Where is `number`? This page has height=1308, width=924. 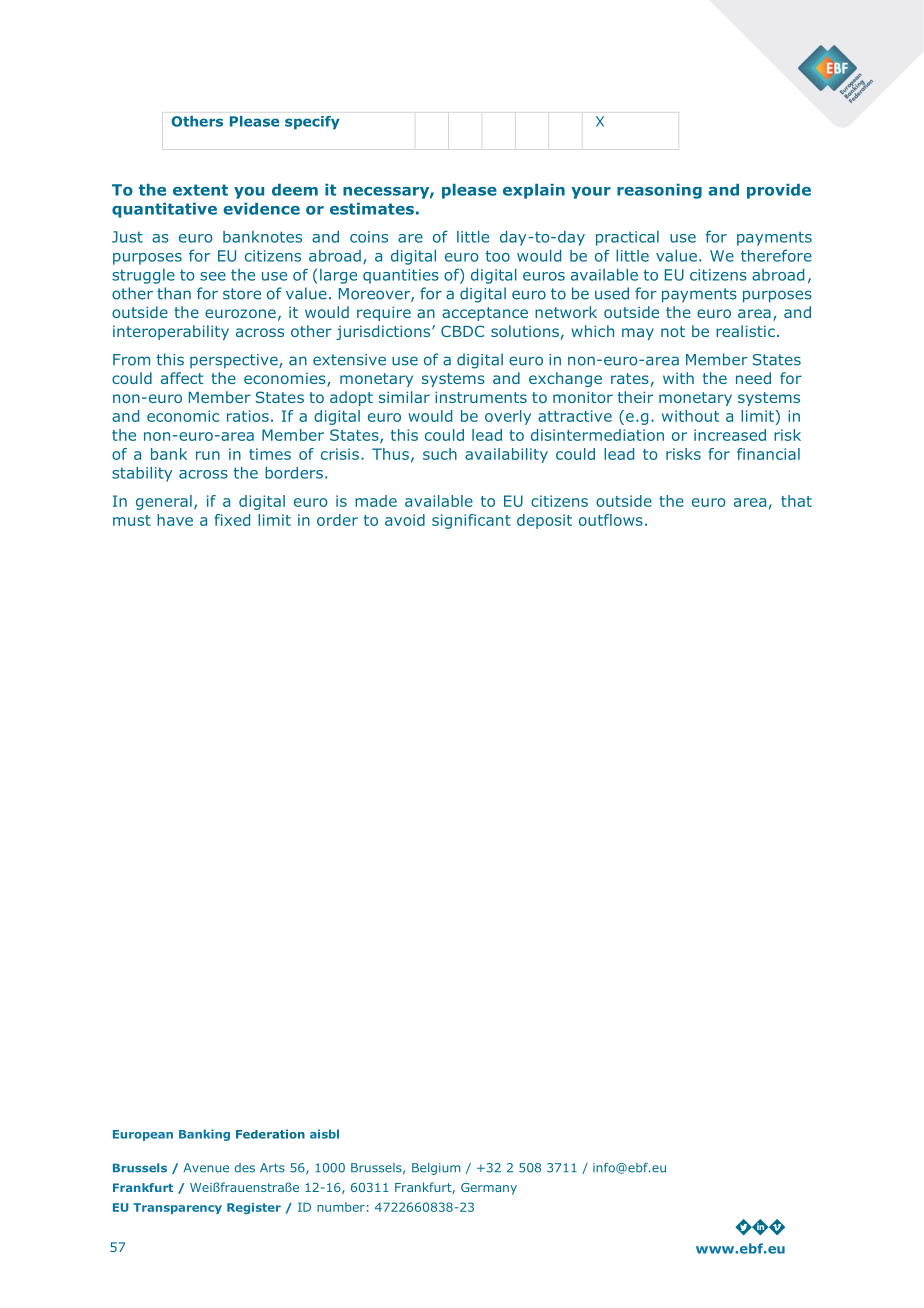 number is located at coordinates (341, 1207).
